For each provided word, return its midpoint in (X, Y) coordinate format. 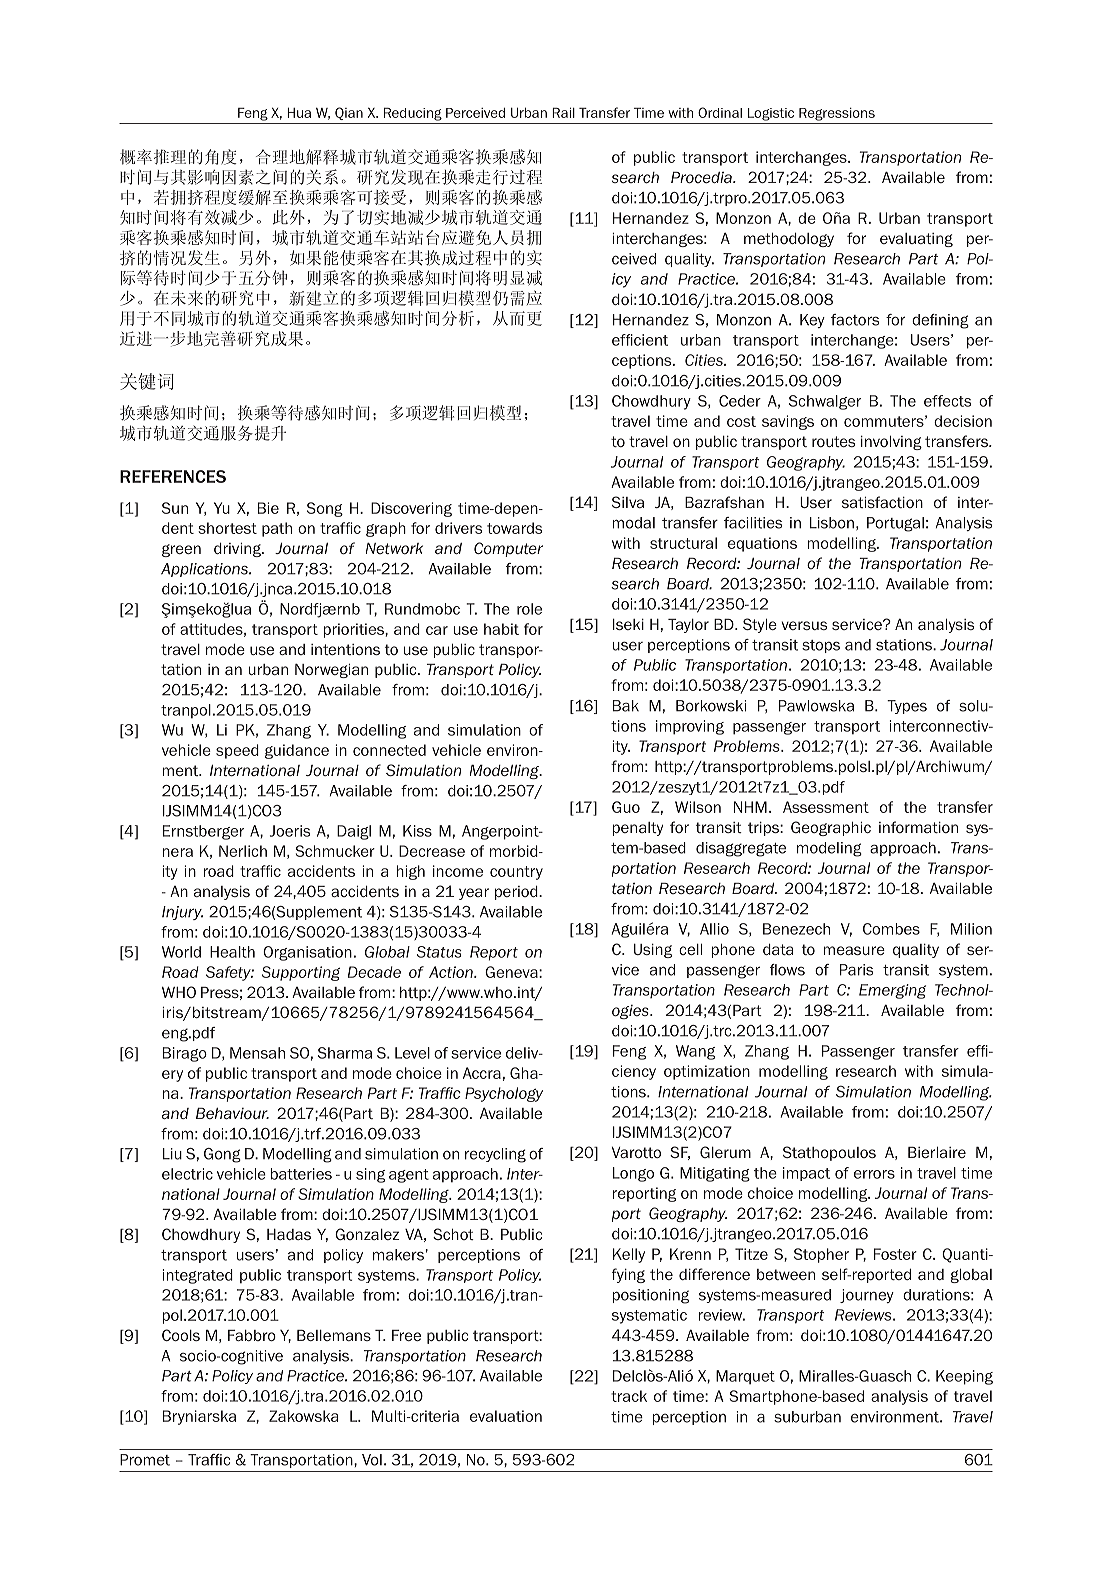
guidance (297, 751)
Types (907, 707)
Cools (181, 1335)
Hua (299, 112)
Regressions (837, 114)
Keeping (964, 1377)
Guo (626, 807)
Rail (563, 112)
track (629, 1396)
